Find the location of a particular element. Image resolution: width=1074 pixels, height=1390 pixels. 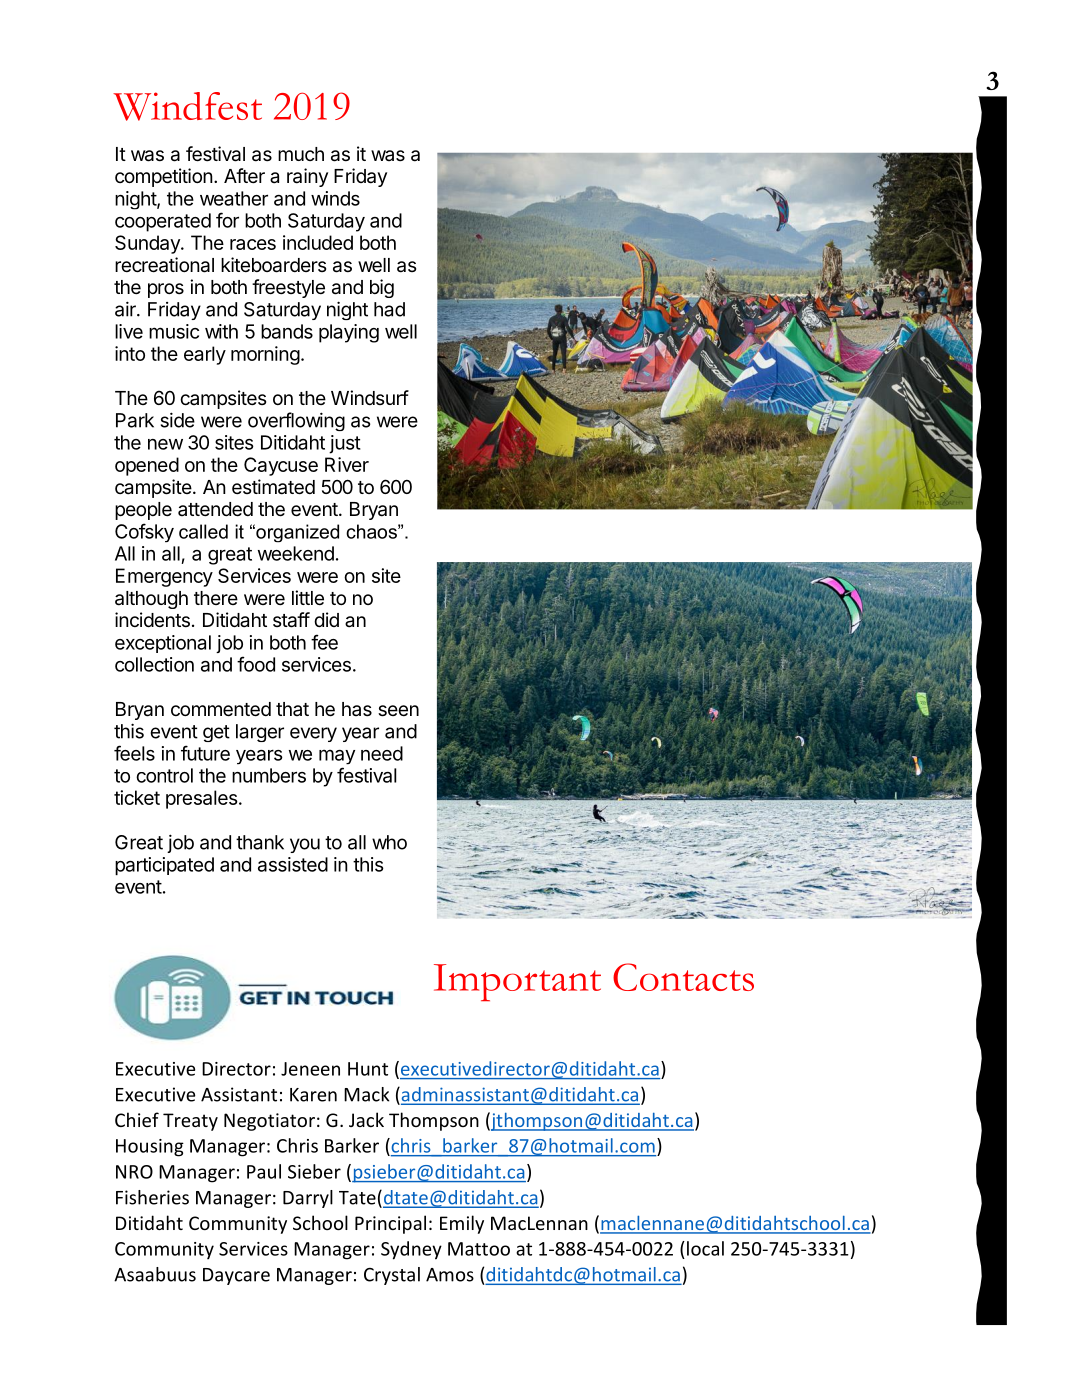

competition is located at coordinates (164, 177).
